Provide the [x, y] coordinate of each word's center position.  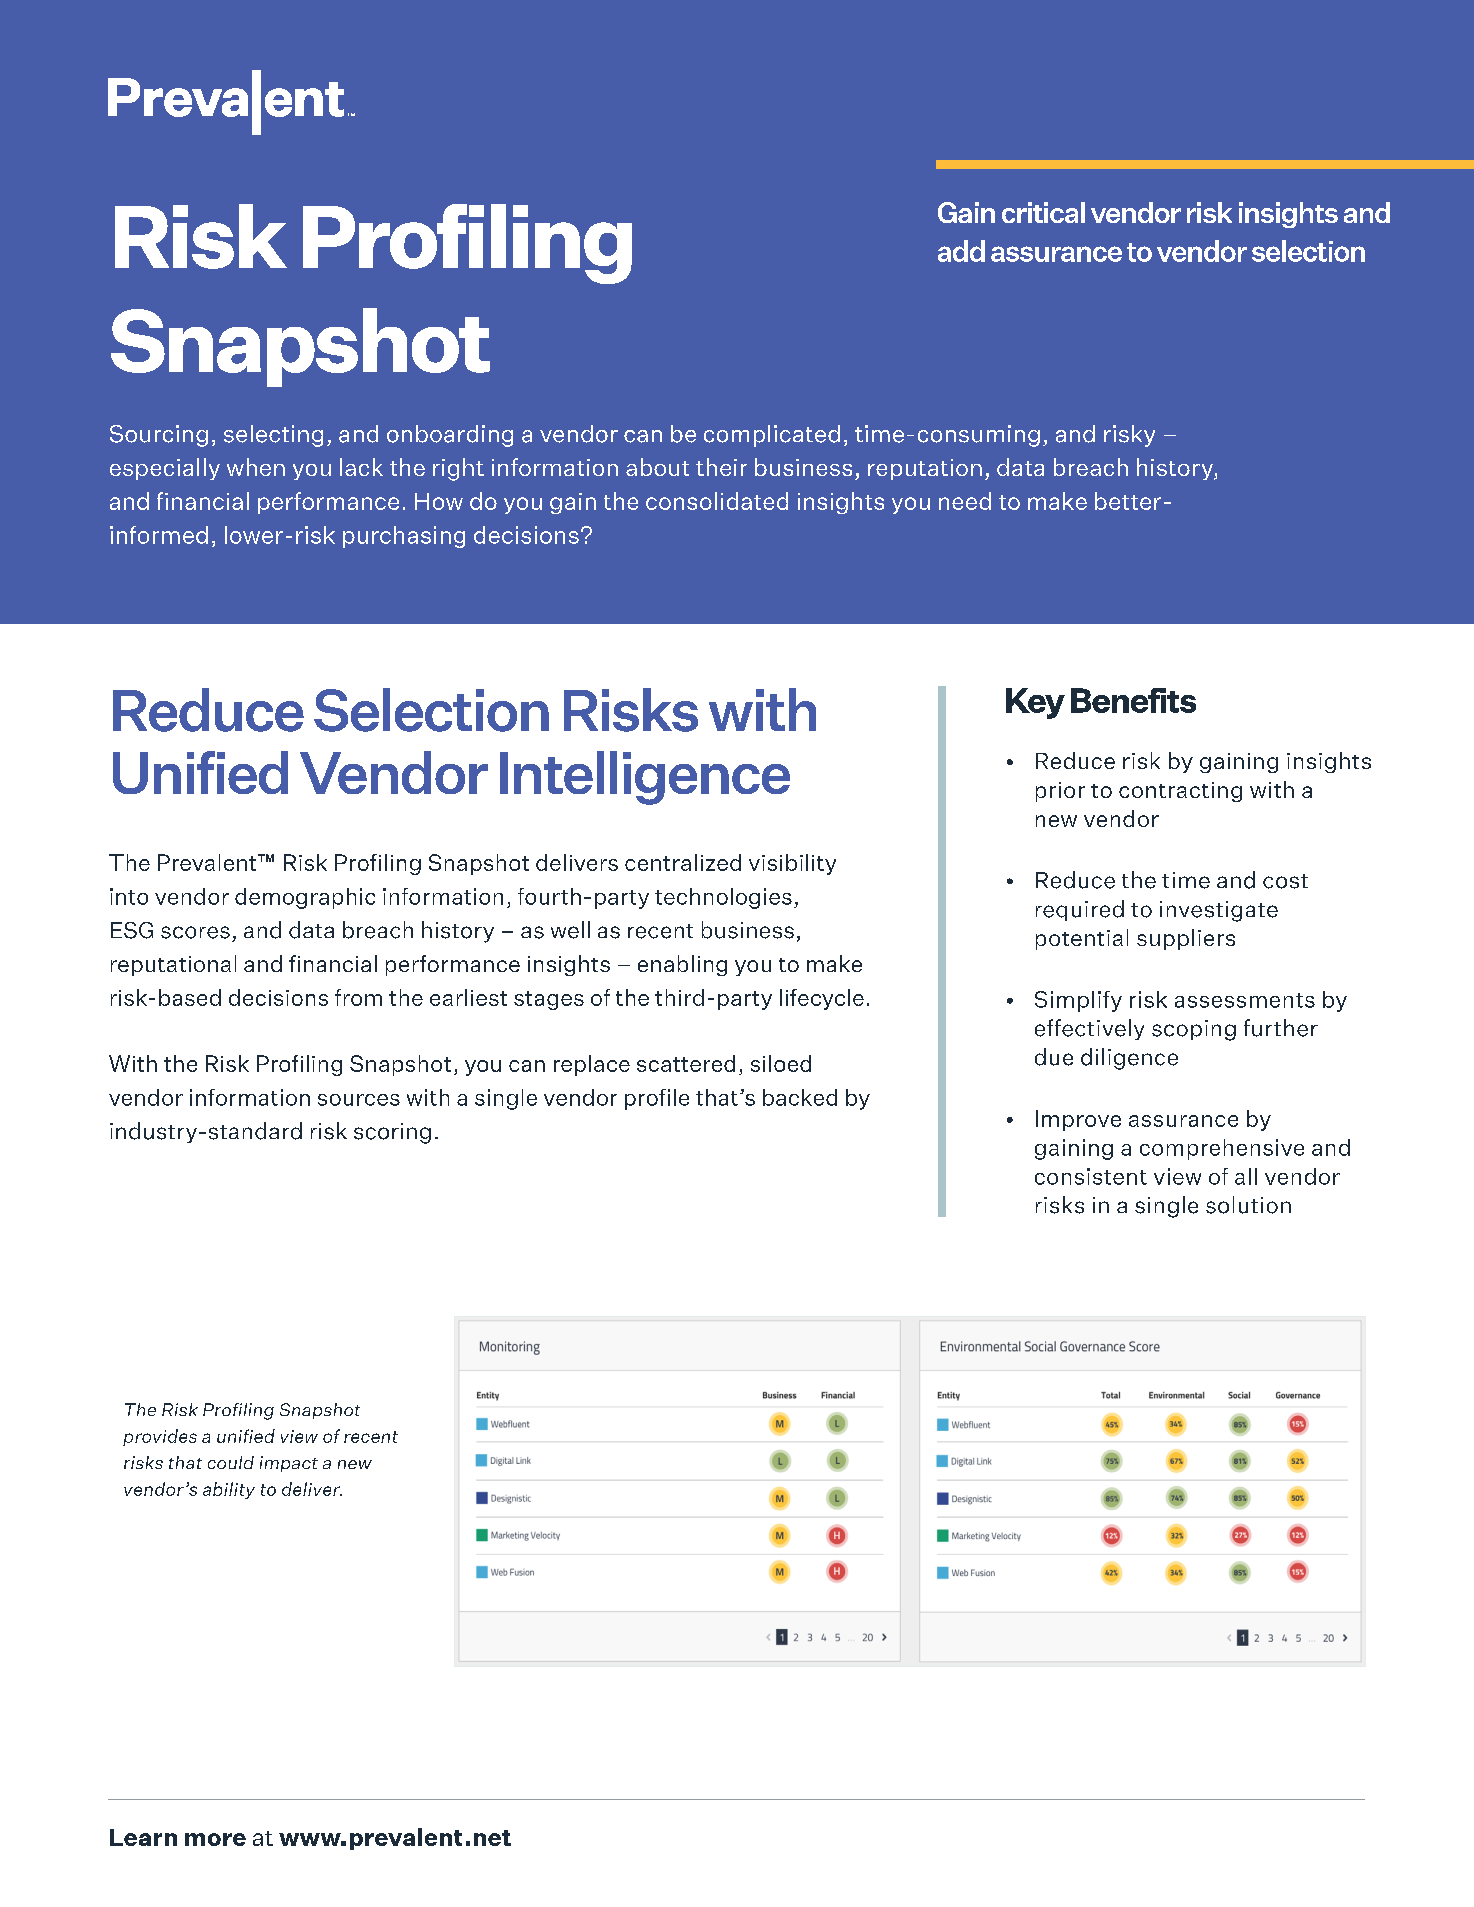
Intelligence [645, 778]
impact [289, 1464]
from [358, 997]
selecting [273, 436]
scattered [686, 1063]
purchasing [404, 537]
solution [1248, 1205]
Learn [143, 1837]
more [215, 1839]
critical [1043, 212]
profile [657, 1099]
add [961, 251]
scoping [1194, 1030]
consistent [1091, 1176]
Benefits [1133, 700]
